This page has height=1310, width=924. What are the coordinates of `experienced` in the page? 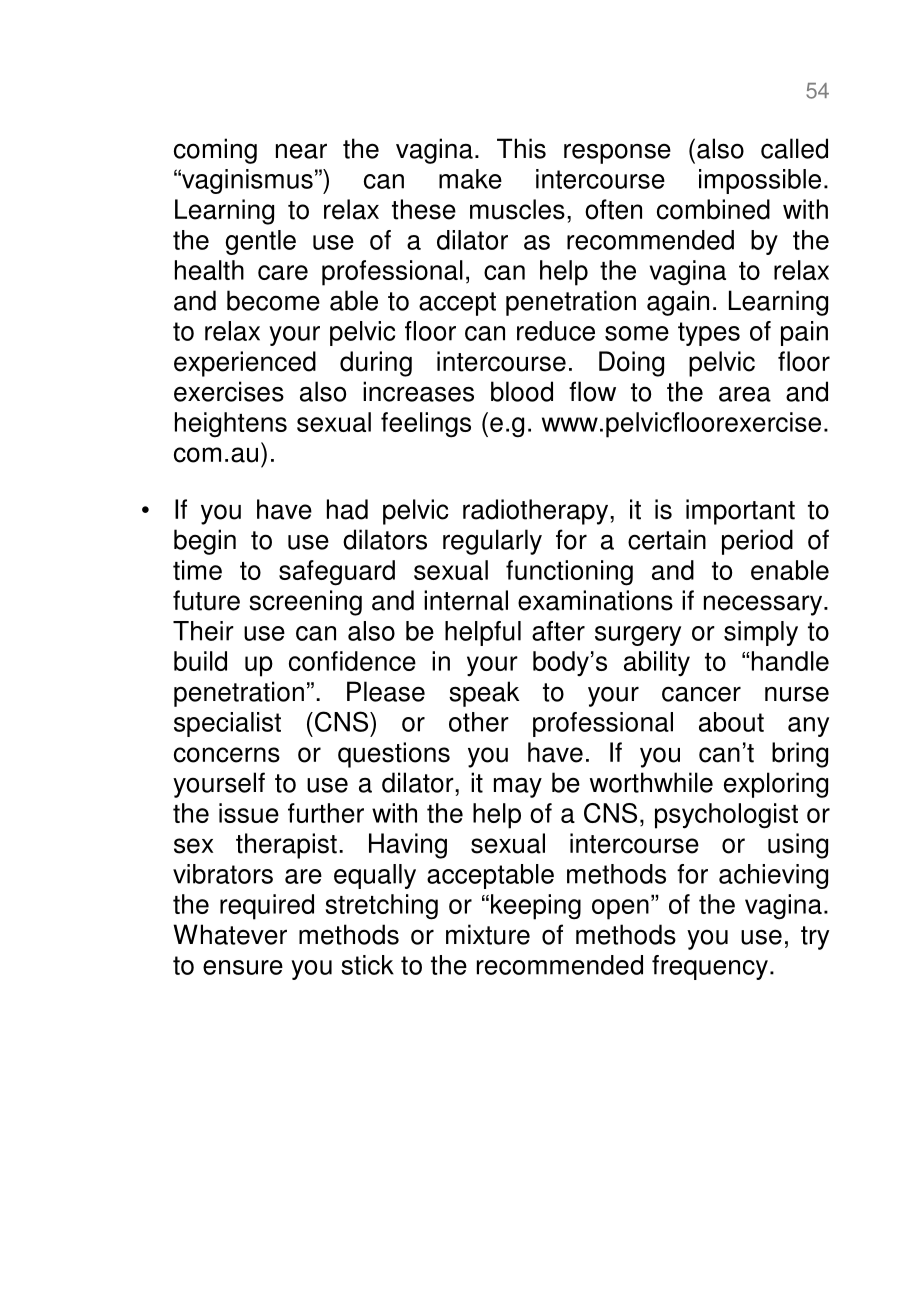 It's located at (245, 364).
